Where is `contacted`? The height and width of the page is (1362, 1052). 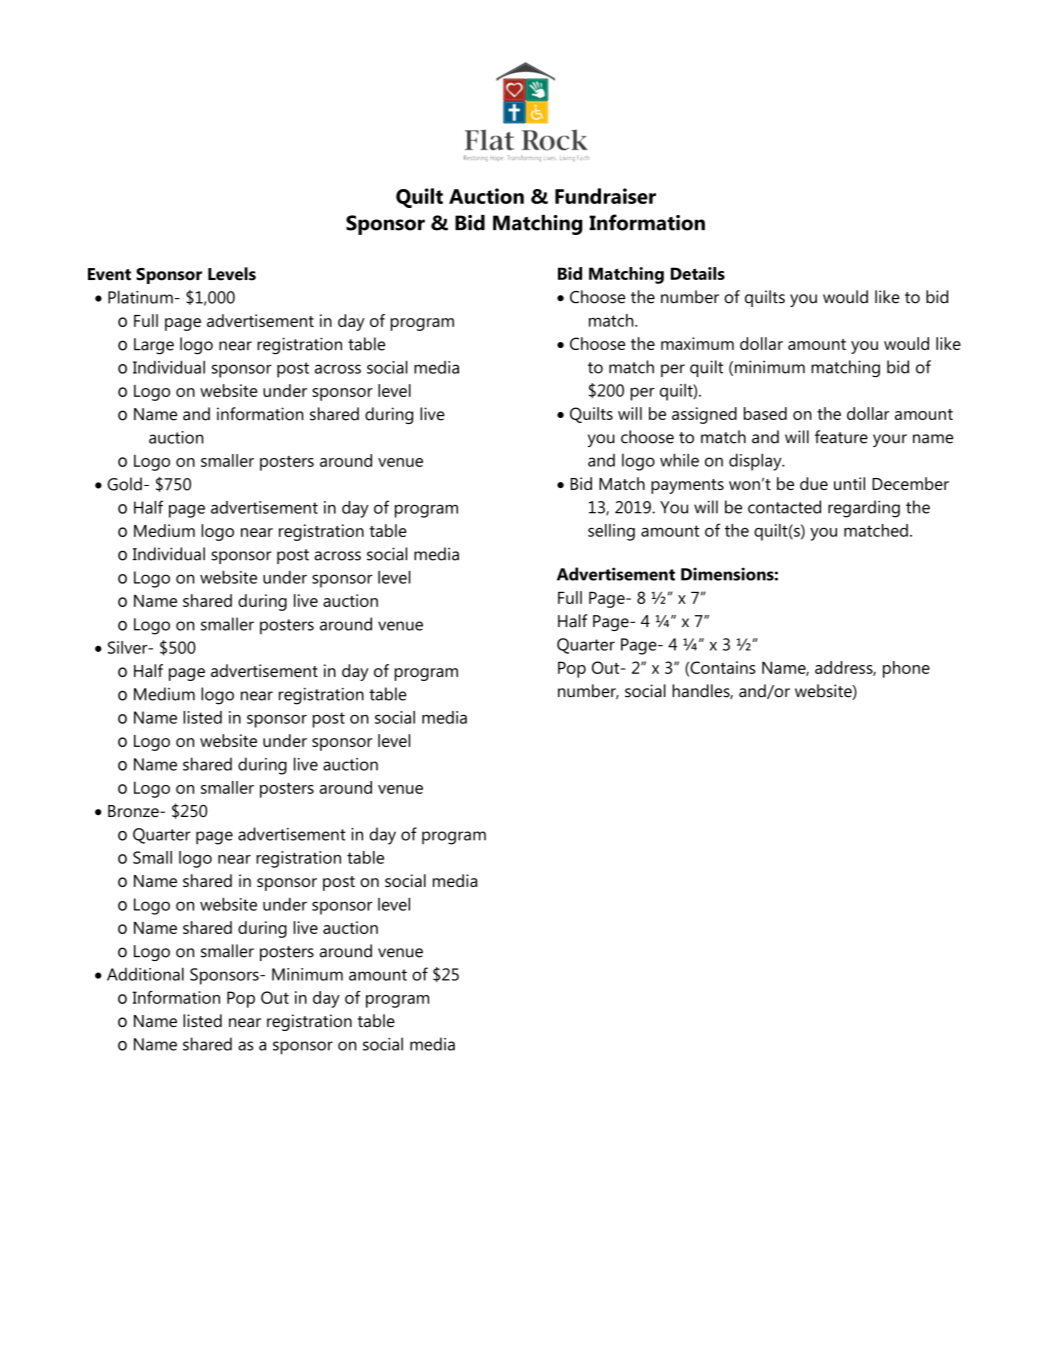 contacted is located at coordinates (784, 507).
